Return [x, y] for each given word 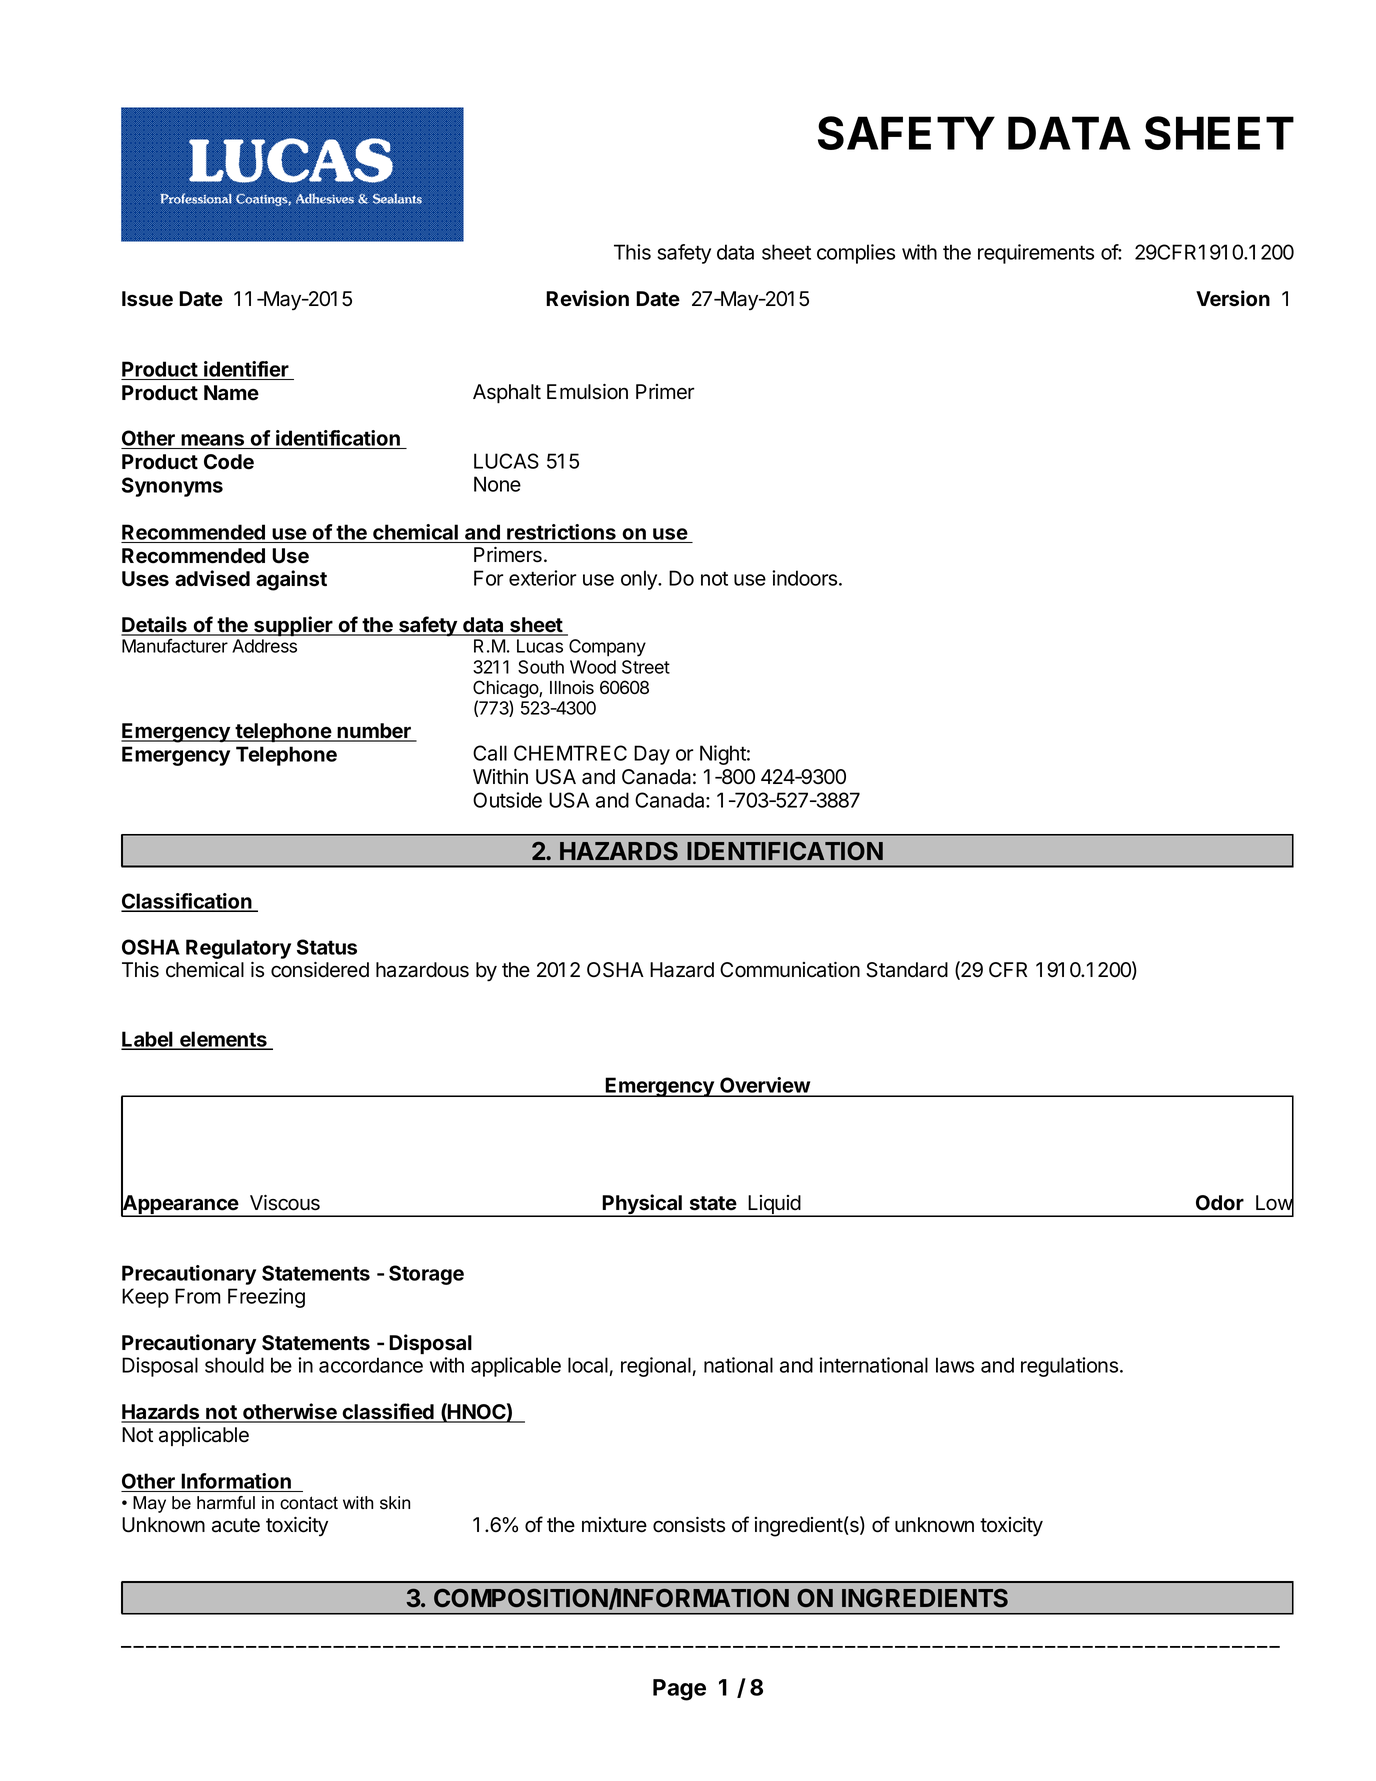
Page [679, 1690]
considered [320, 970]
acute [236, 1525]
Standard [907, 970]
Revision [587, 298]
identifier [246, 369]
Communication [790, 970]
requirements [1036, 254]
